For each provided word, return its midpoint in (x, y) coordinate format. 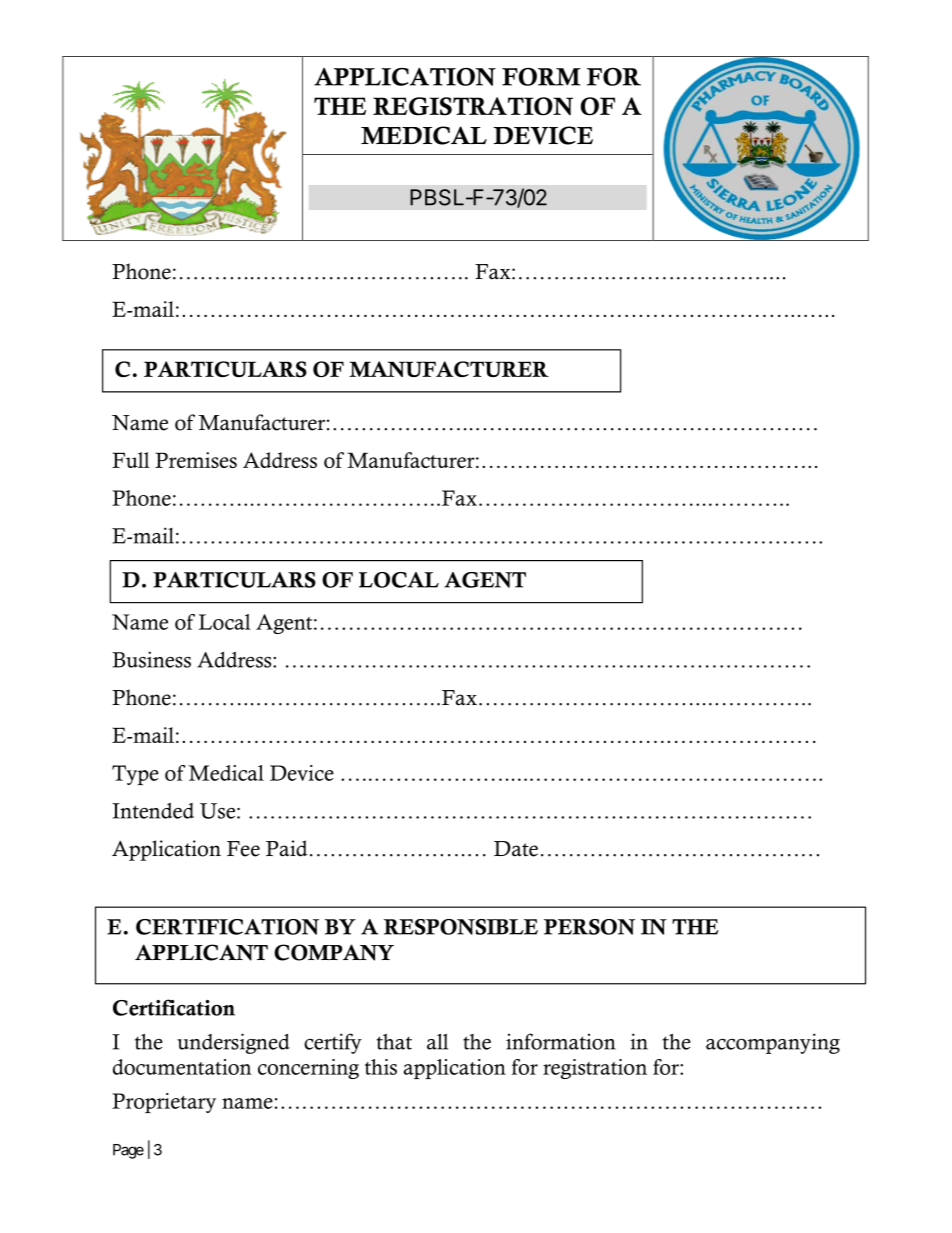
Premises (196, 460)
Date (516, 849)
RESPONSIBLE (461, 927)
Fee (243, 849)
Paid (287, 848)
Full (131, 460)
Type (135, 775)
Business (151, 659)
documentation (182, 1067)
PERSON (589, 927)
